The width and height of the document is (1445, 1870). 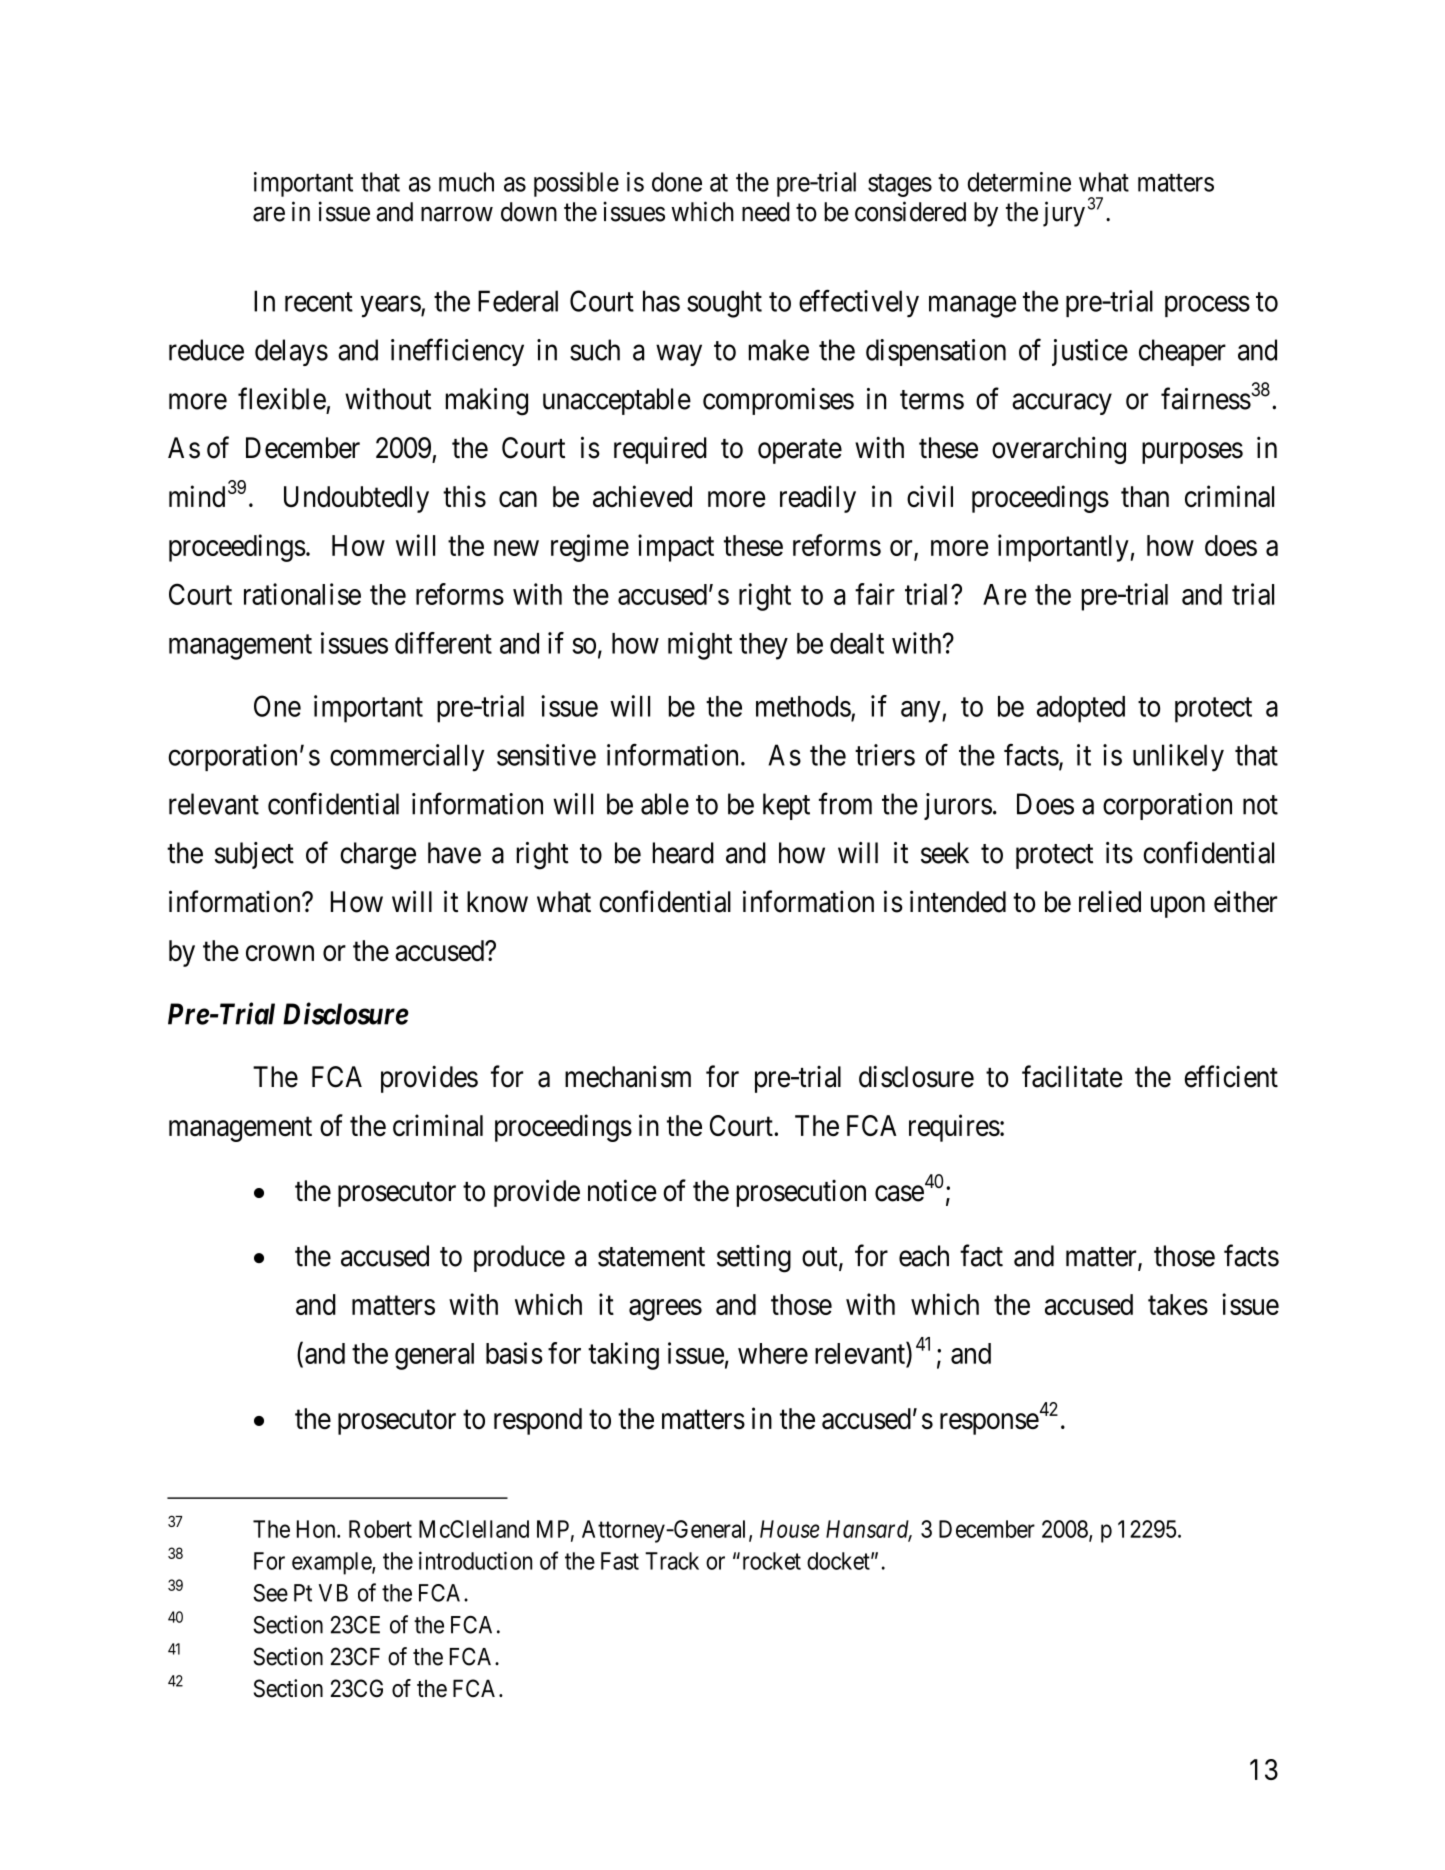 What do you see at coordinates (319, 302) in the document?
I see `recent` at bounding box center [319, 302].
